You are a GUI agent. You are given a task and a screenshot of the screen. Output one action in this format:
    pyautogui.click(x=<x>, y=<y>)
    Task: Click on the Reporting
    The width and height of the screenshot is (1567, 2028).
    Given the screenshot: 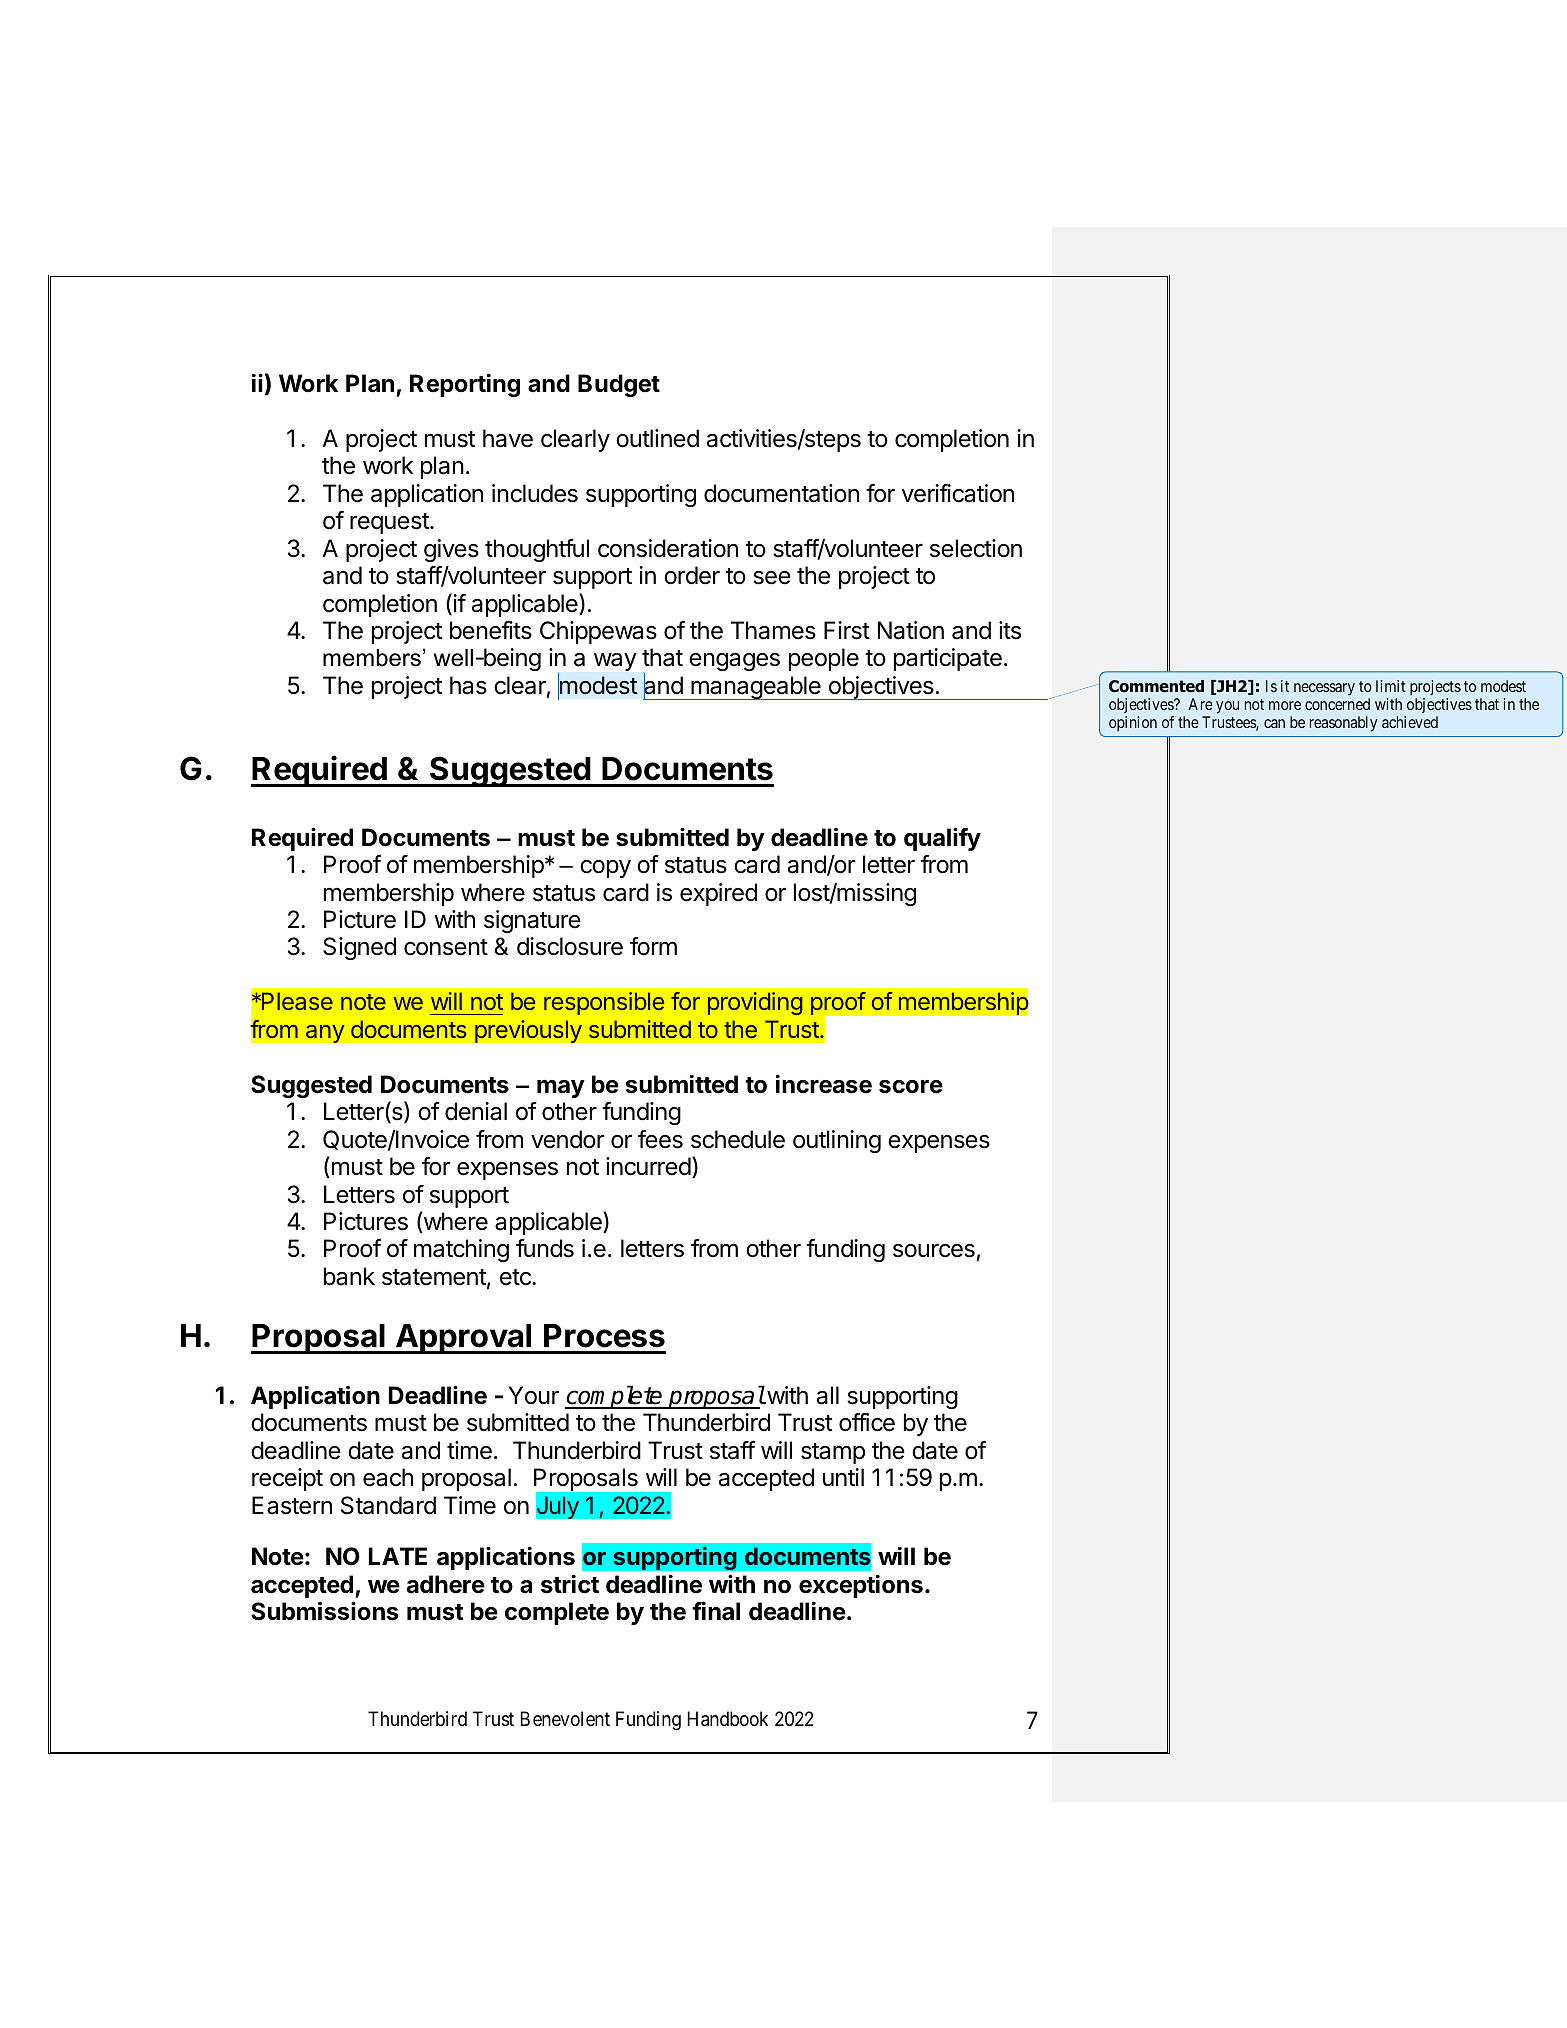 What is the action you would take?
    pyautogui.click(x=465, y=385)
